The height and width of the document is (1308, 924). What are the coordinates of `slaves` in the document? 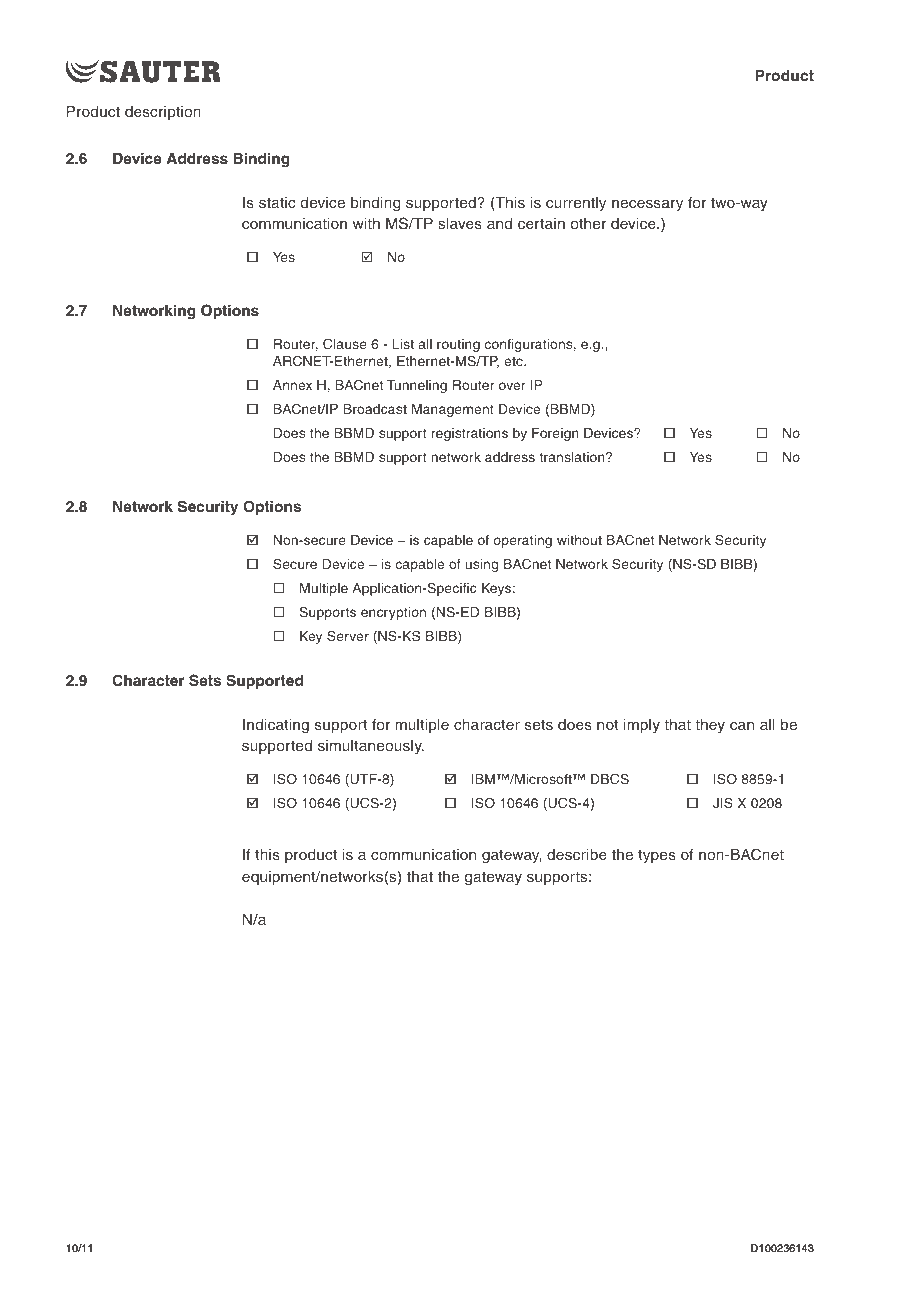 It's located at (460, 223).
